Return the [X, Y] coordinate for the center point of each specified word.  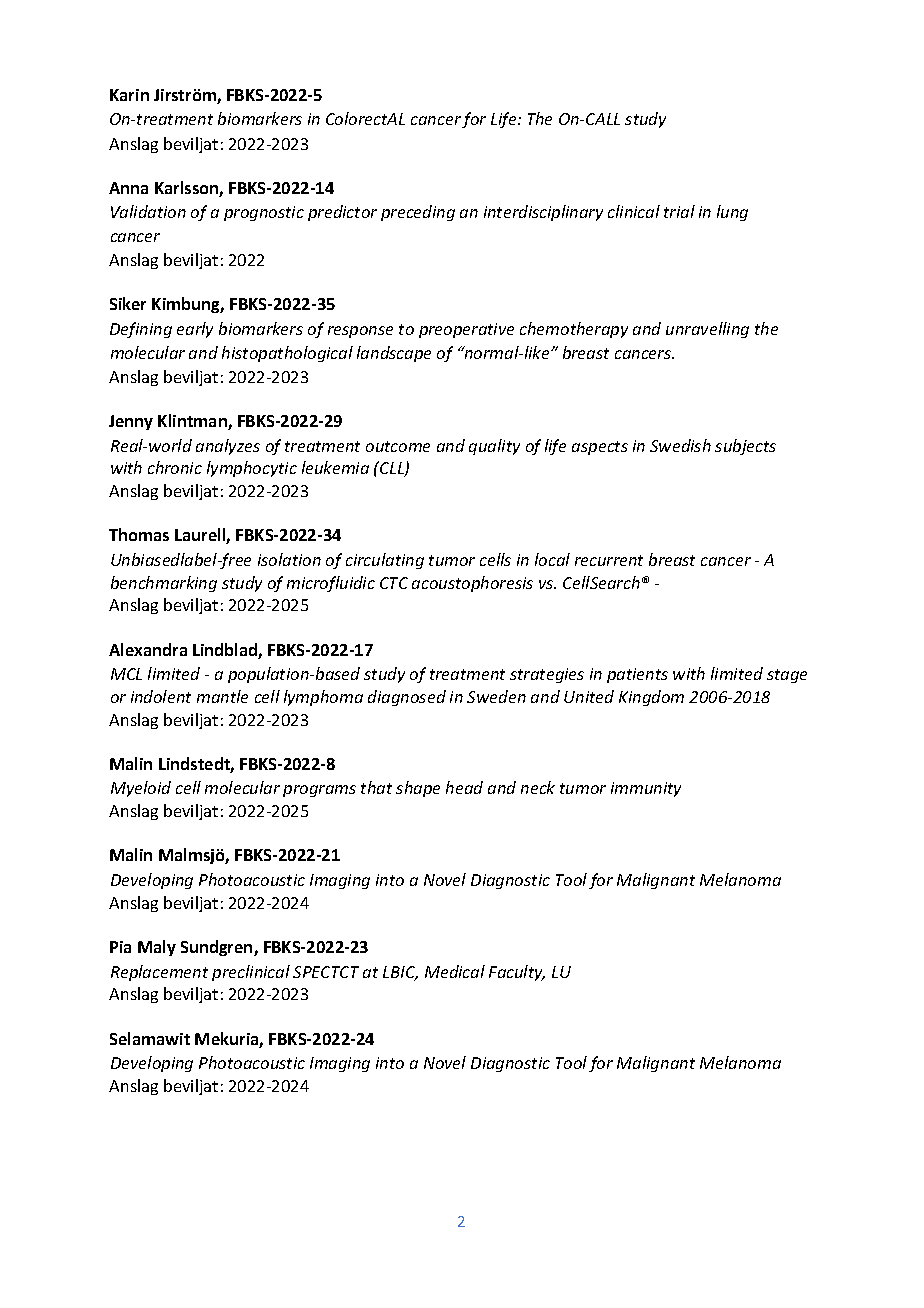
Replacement [159, 973]
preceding [418, 213]
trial [679, 211]
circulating [385, 561]
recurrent [609, 560]
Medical [455, 971]
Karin [129, 95]
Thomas [139, 534]
